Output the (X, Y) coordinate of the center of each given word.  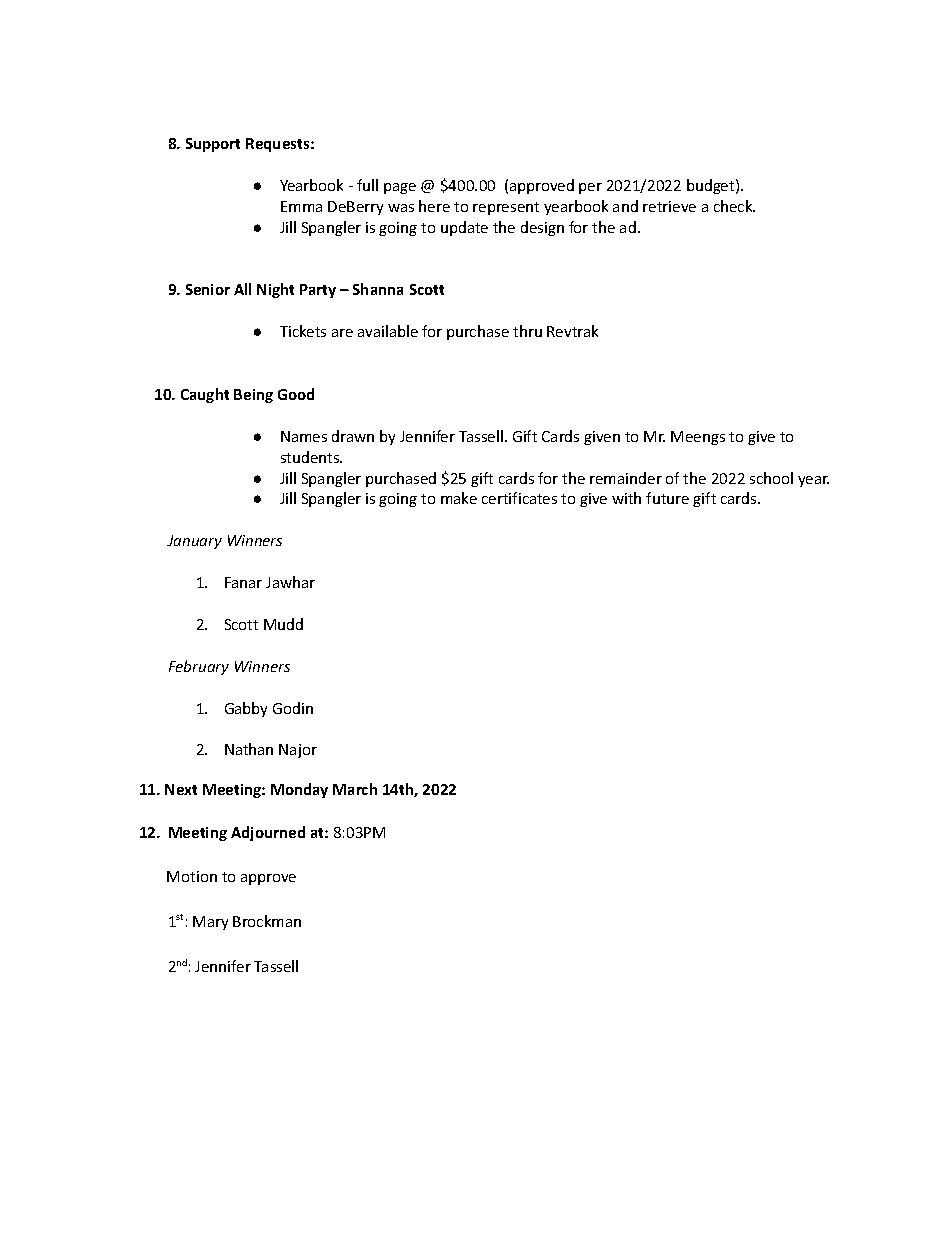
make (459, 498)
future (667, 498)
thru (527, 331)
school (771, 478)
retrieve (669, 206)
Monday (299, 790)
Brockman (267, 921)
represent (506, 208)
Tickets (303, 331)
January (194, 542)
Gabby (246, 709)
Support (213, 145)
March (355, 789)
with (626, 498)
